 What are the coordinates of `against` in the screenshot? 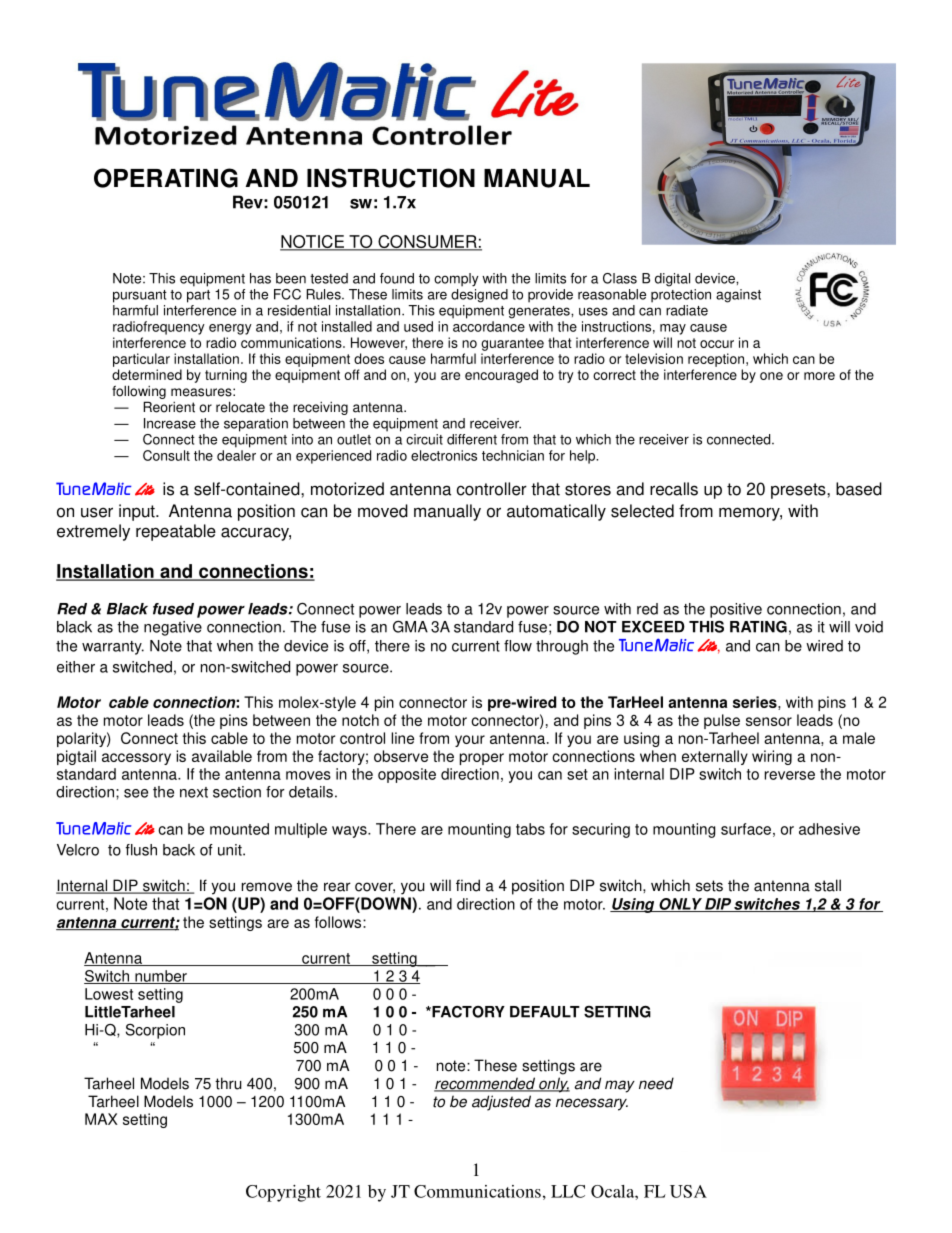 It's located at (738, 296).
